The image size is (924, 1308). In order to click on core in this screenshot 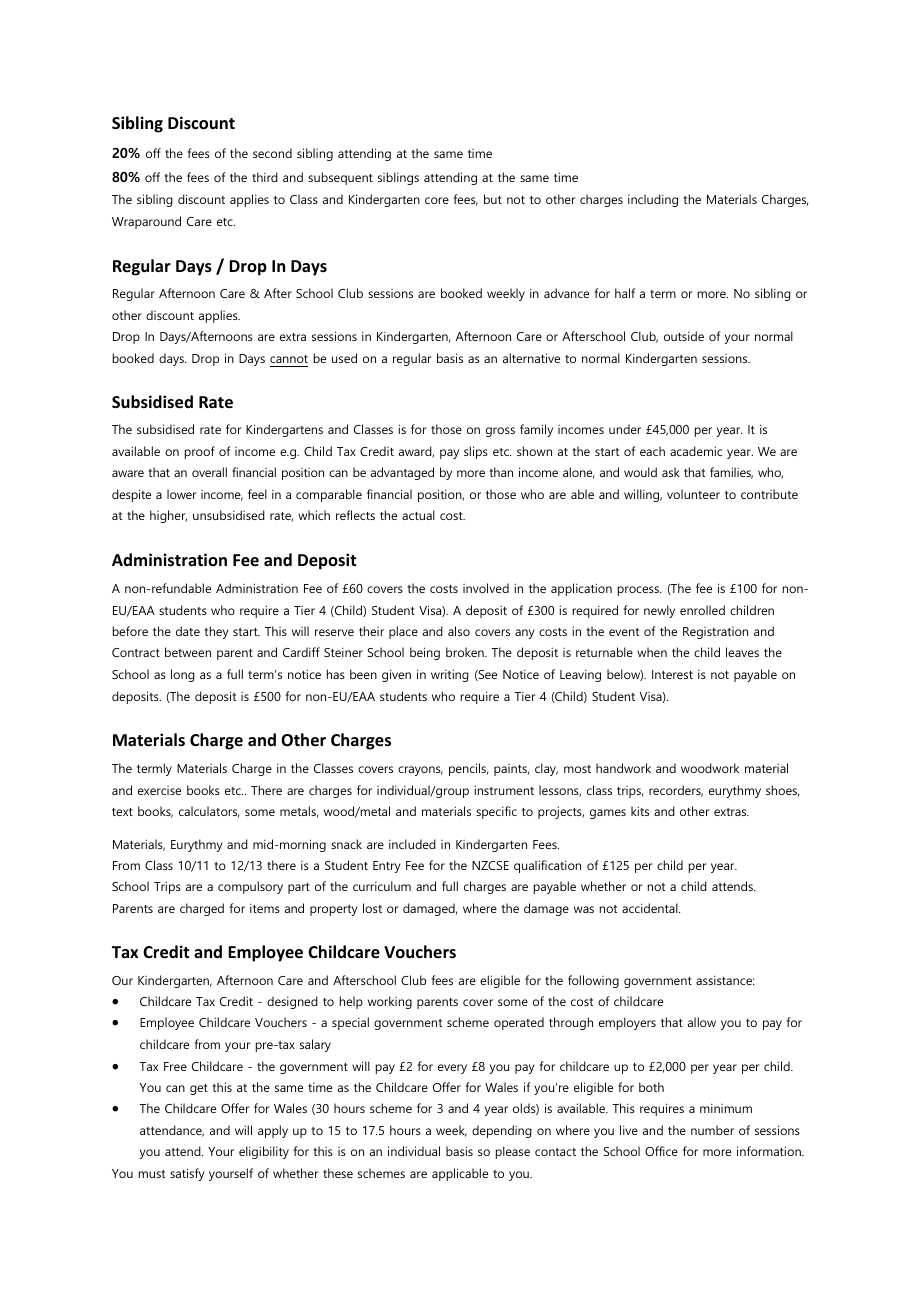, I will do `click(437, 200)`.
